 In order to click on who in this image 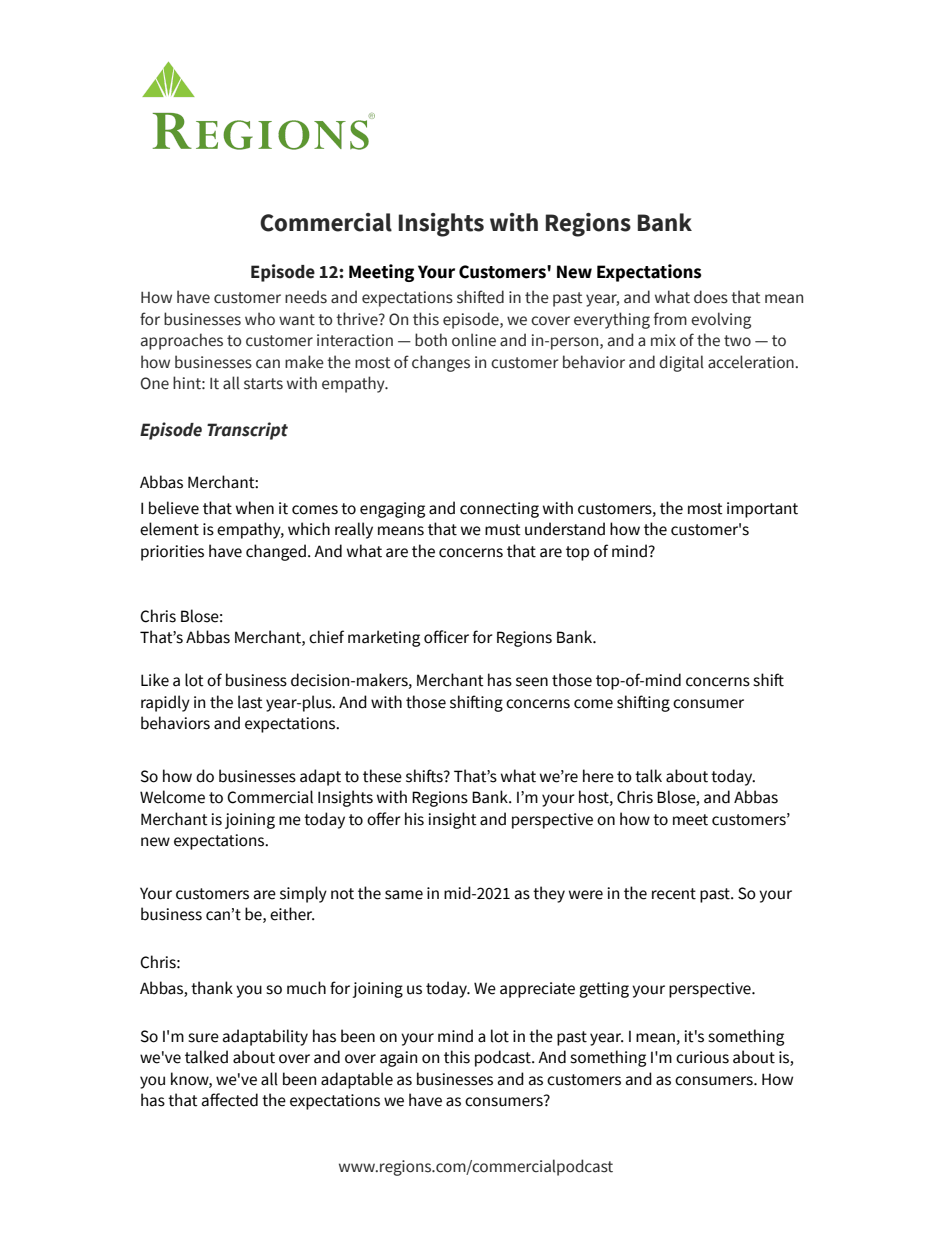, I will do `click(260, 319)`.
